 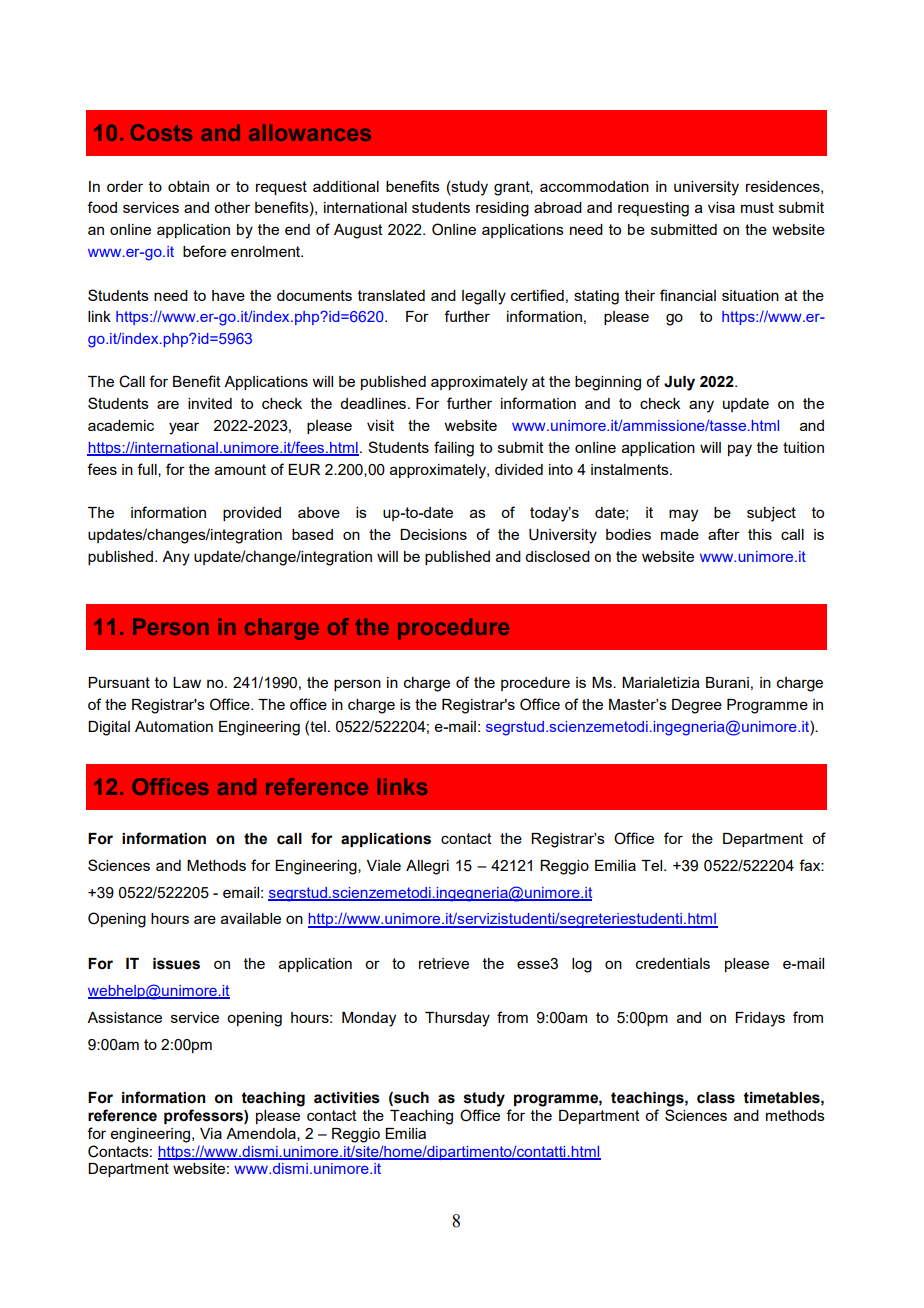 I want to click on Degree, so click(x=697, y=706).
